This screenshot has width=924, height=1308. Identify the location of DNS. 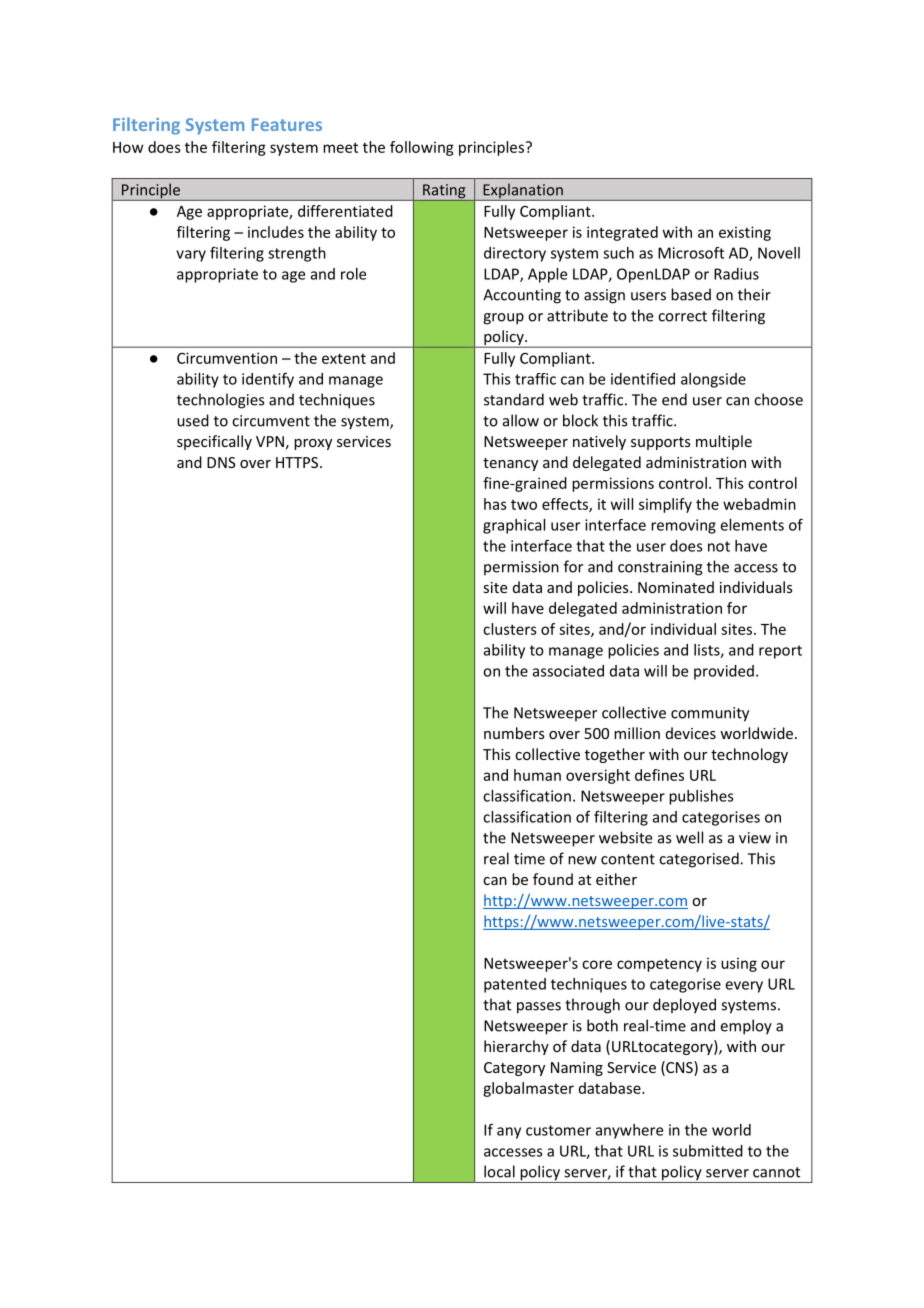
(221, 462).
